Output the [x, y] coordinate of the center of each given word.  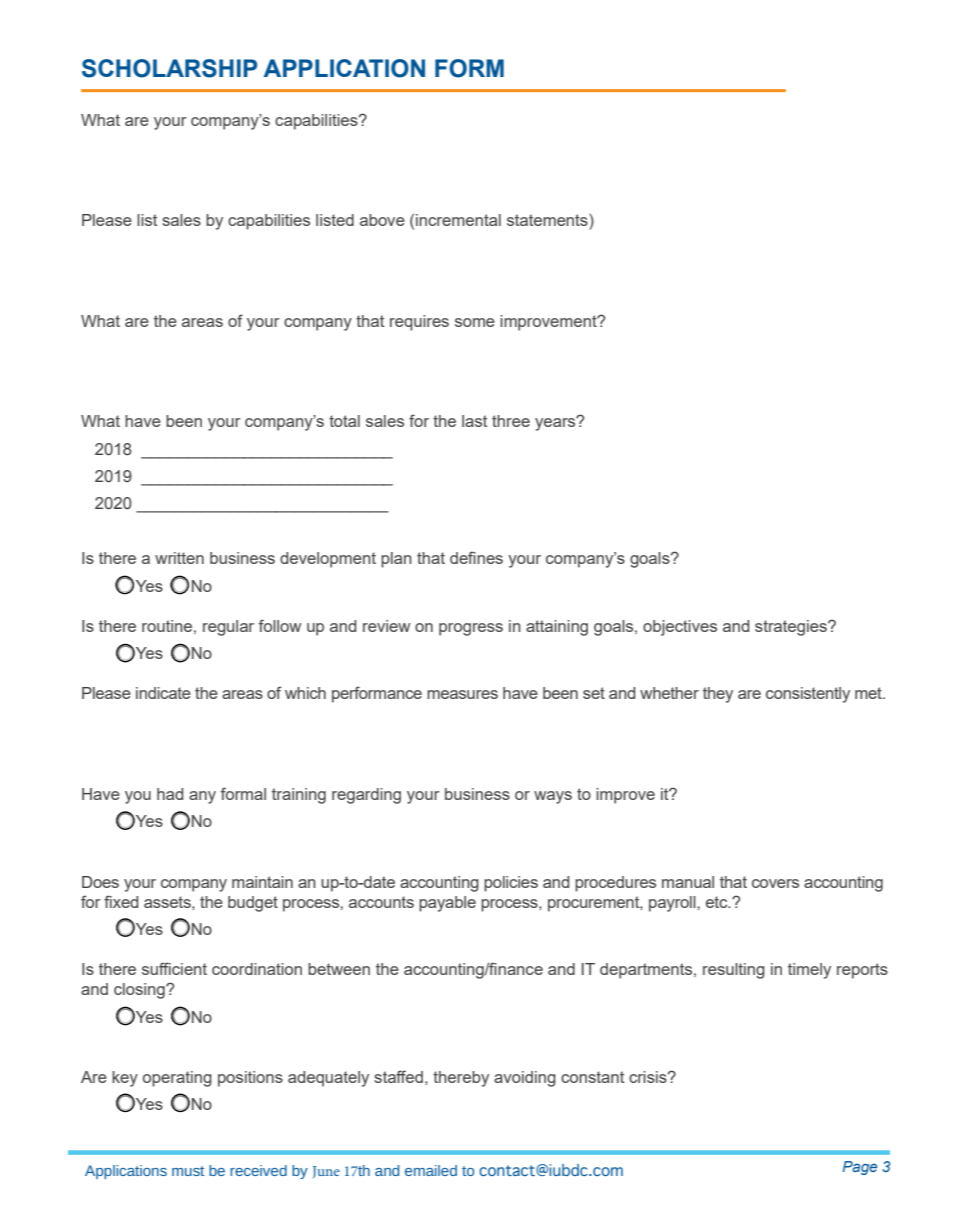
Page [859, 1168]
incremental [458, 220]
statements [548, 220]
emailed [431, 1170]
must [188, 1171]
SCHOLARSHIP [169, 68]
